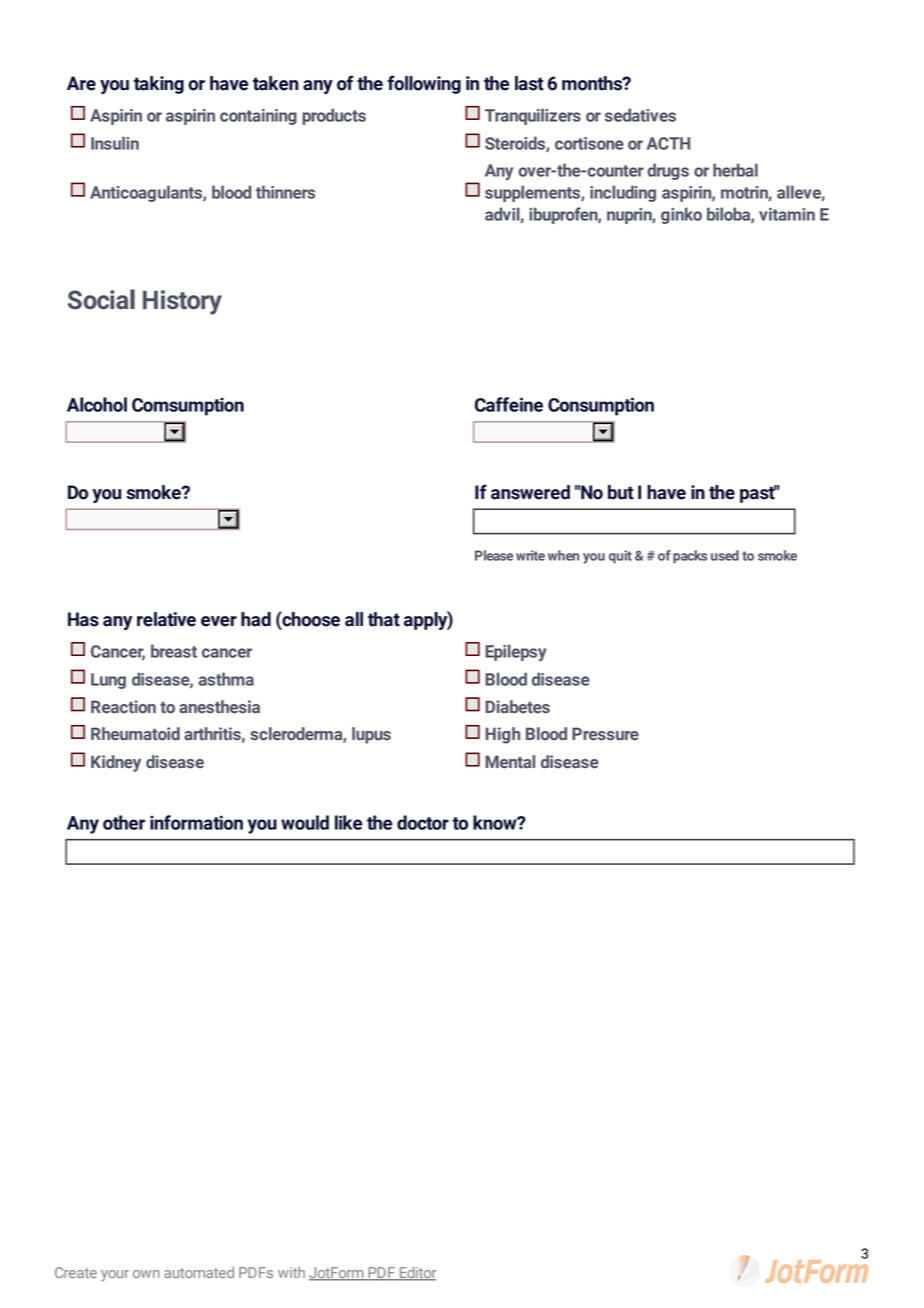  What do you see at coordinates (424, 84) in the screenshot?
I see `following` at bounding box center [424, 84].
